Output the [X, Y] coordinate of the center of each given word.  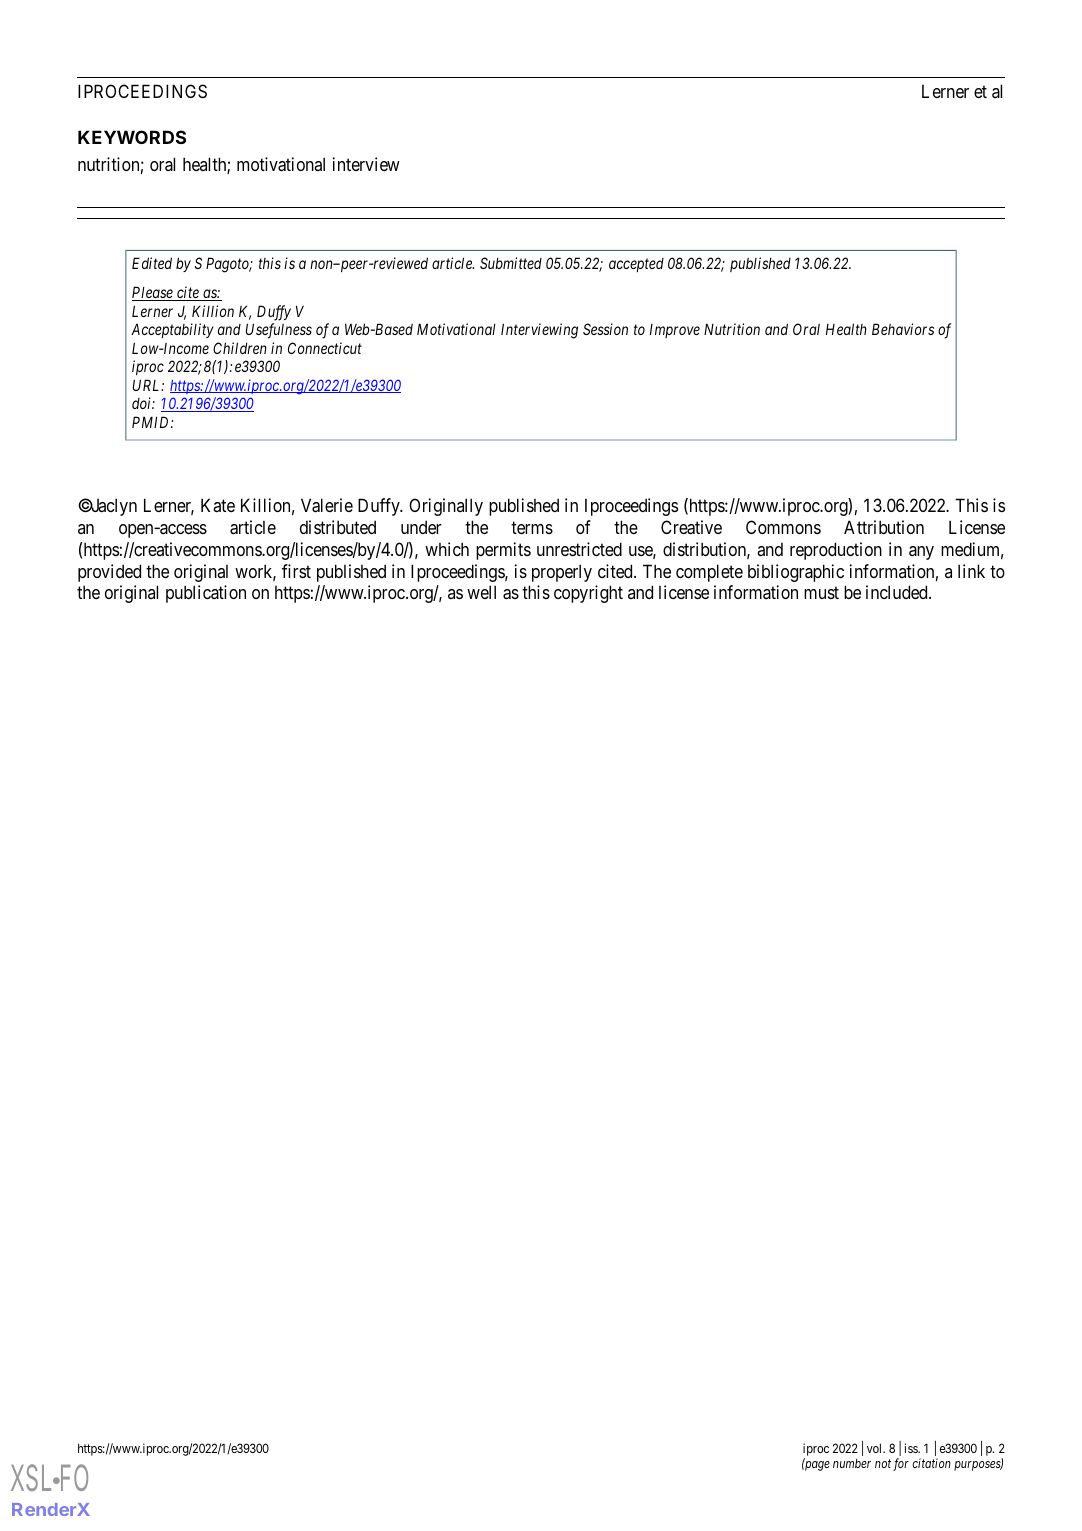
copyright [588, 594]
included [898, 592]
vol [876, 1448]
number [852, 1463]
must [821, 593]
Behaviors [903, 329]
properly [562, 573]
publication [206, 594]
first [296, 571]
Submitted [511, 263]
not [883, 1463]
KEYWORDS [132, 137]
